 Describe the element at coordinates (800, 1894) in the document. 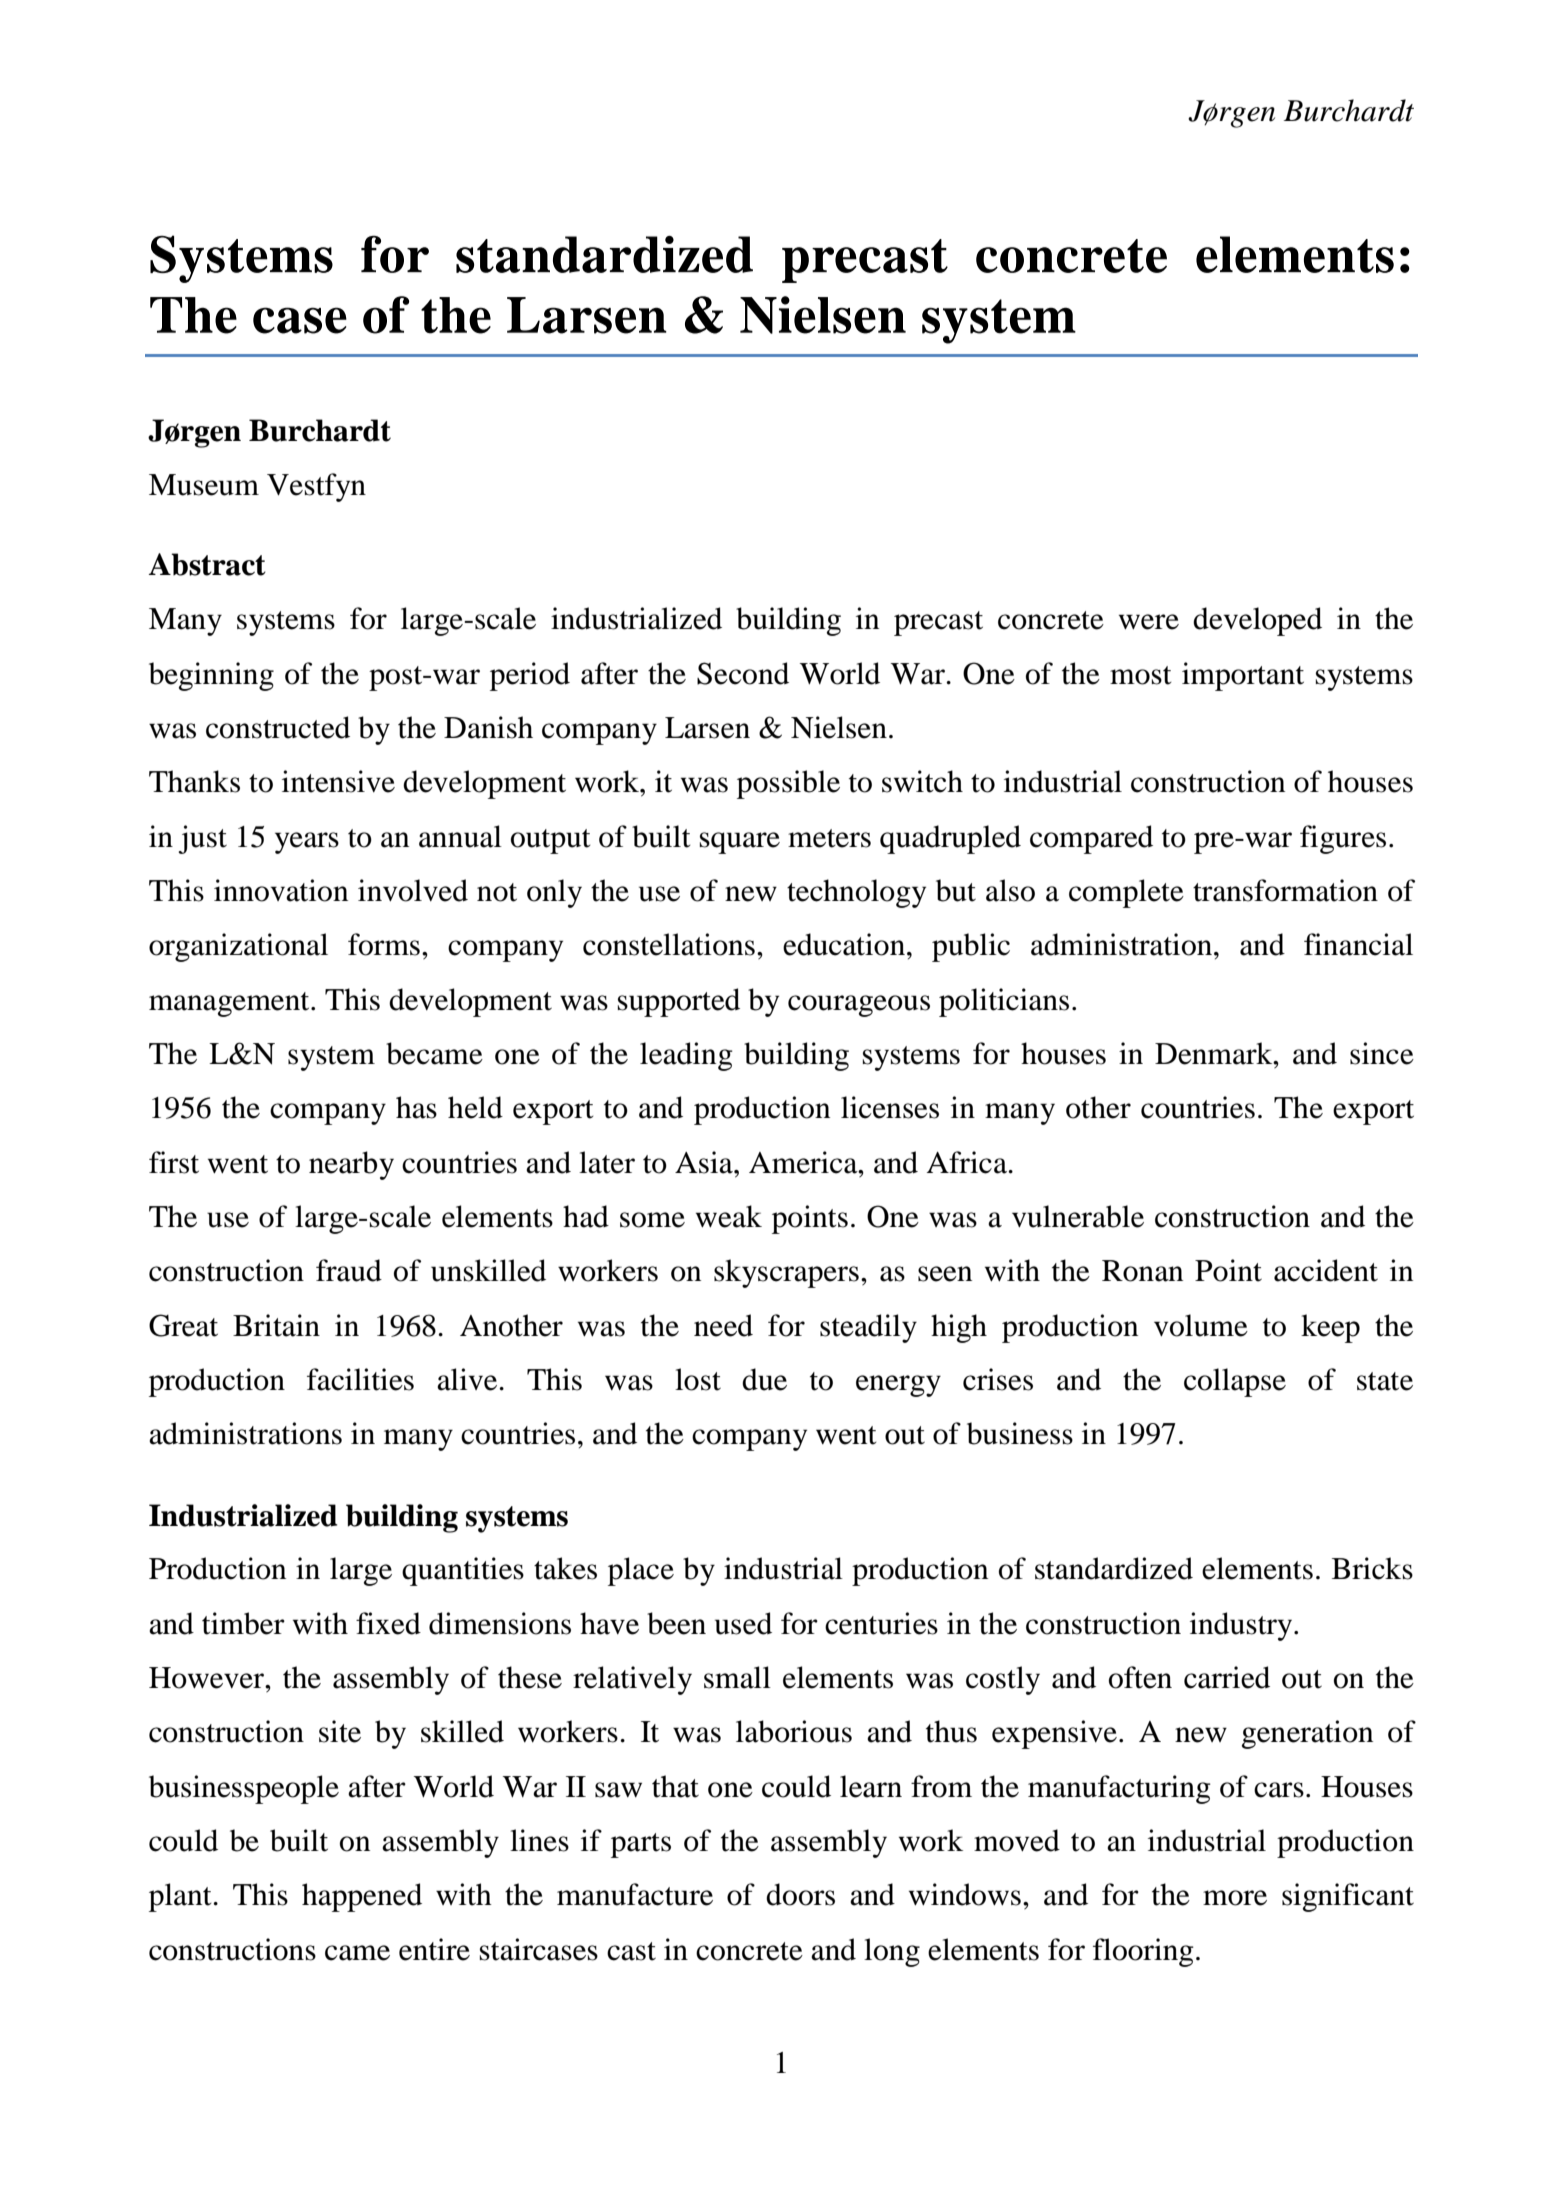

I see `doors` at that location.
